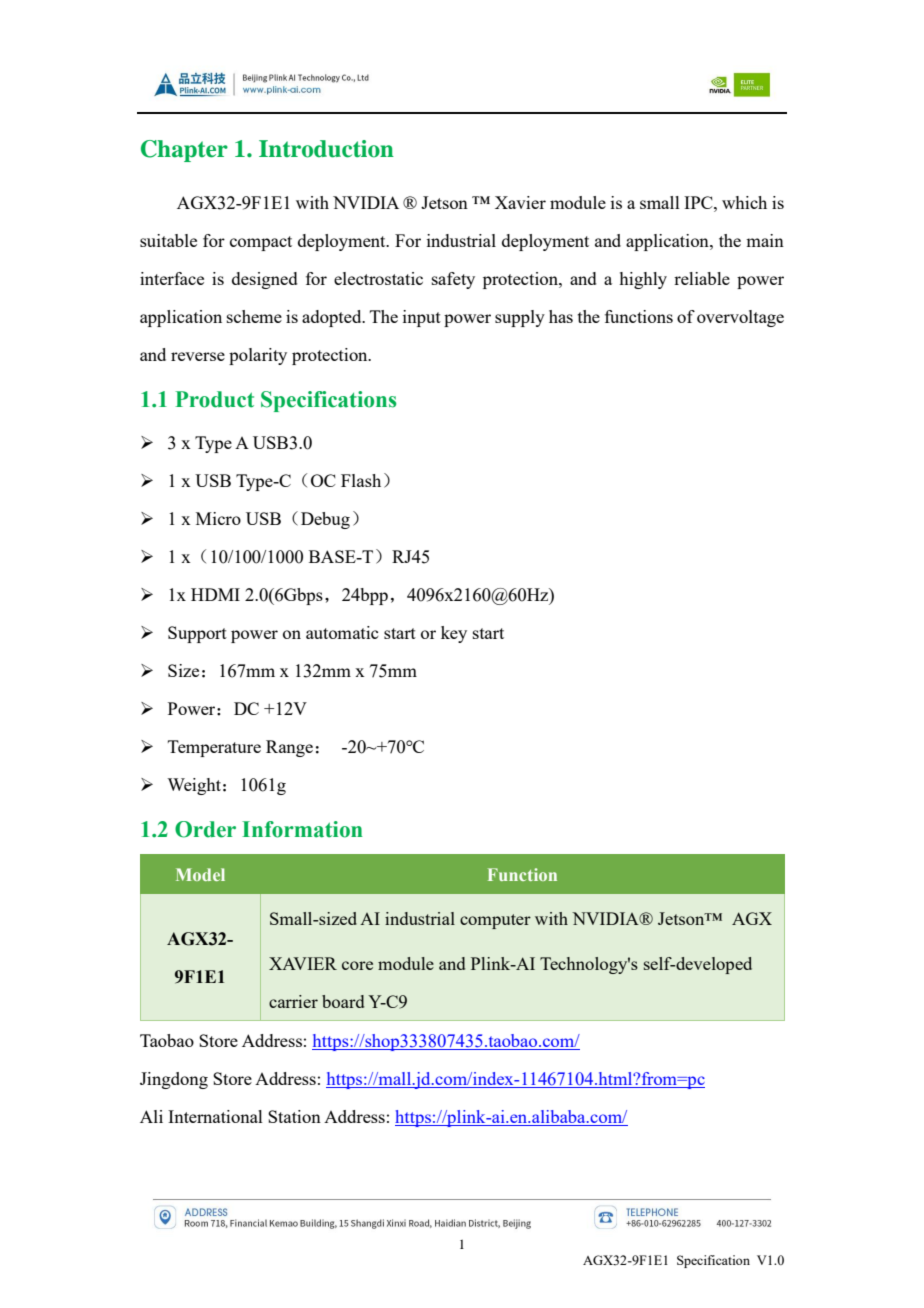 Image resolution: width=924 pixels, height=1308 pixels. I want to click on International, so click(215, 1116).
